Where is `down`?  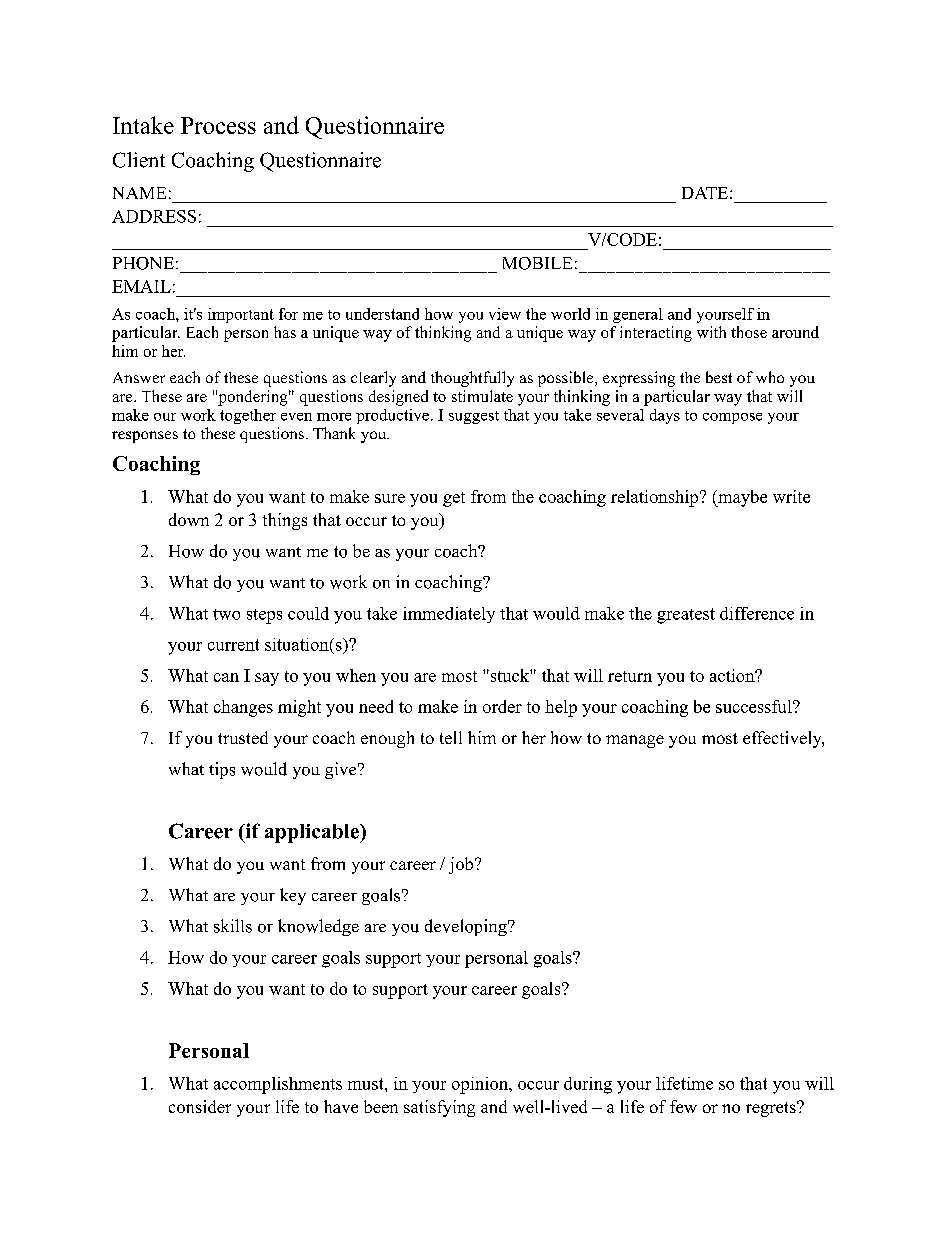 down is located at coordinates (189, 519).
